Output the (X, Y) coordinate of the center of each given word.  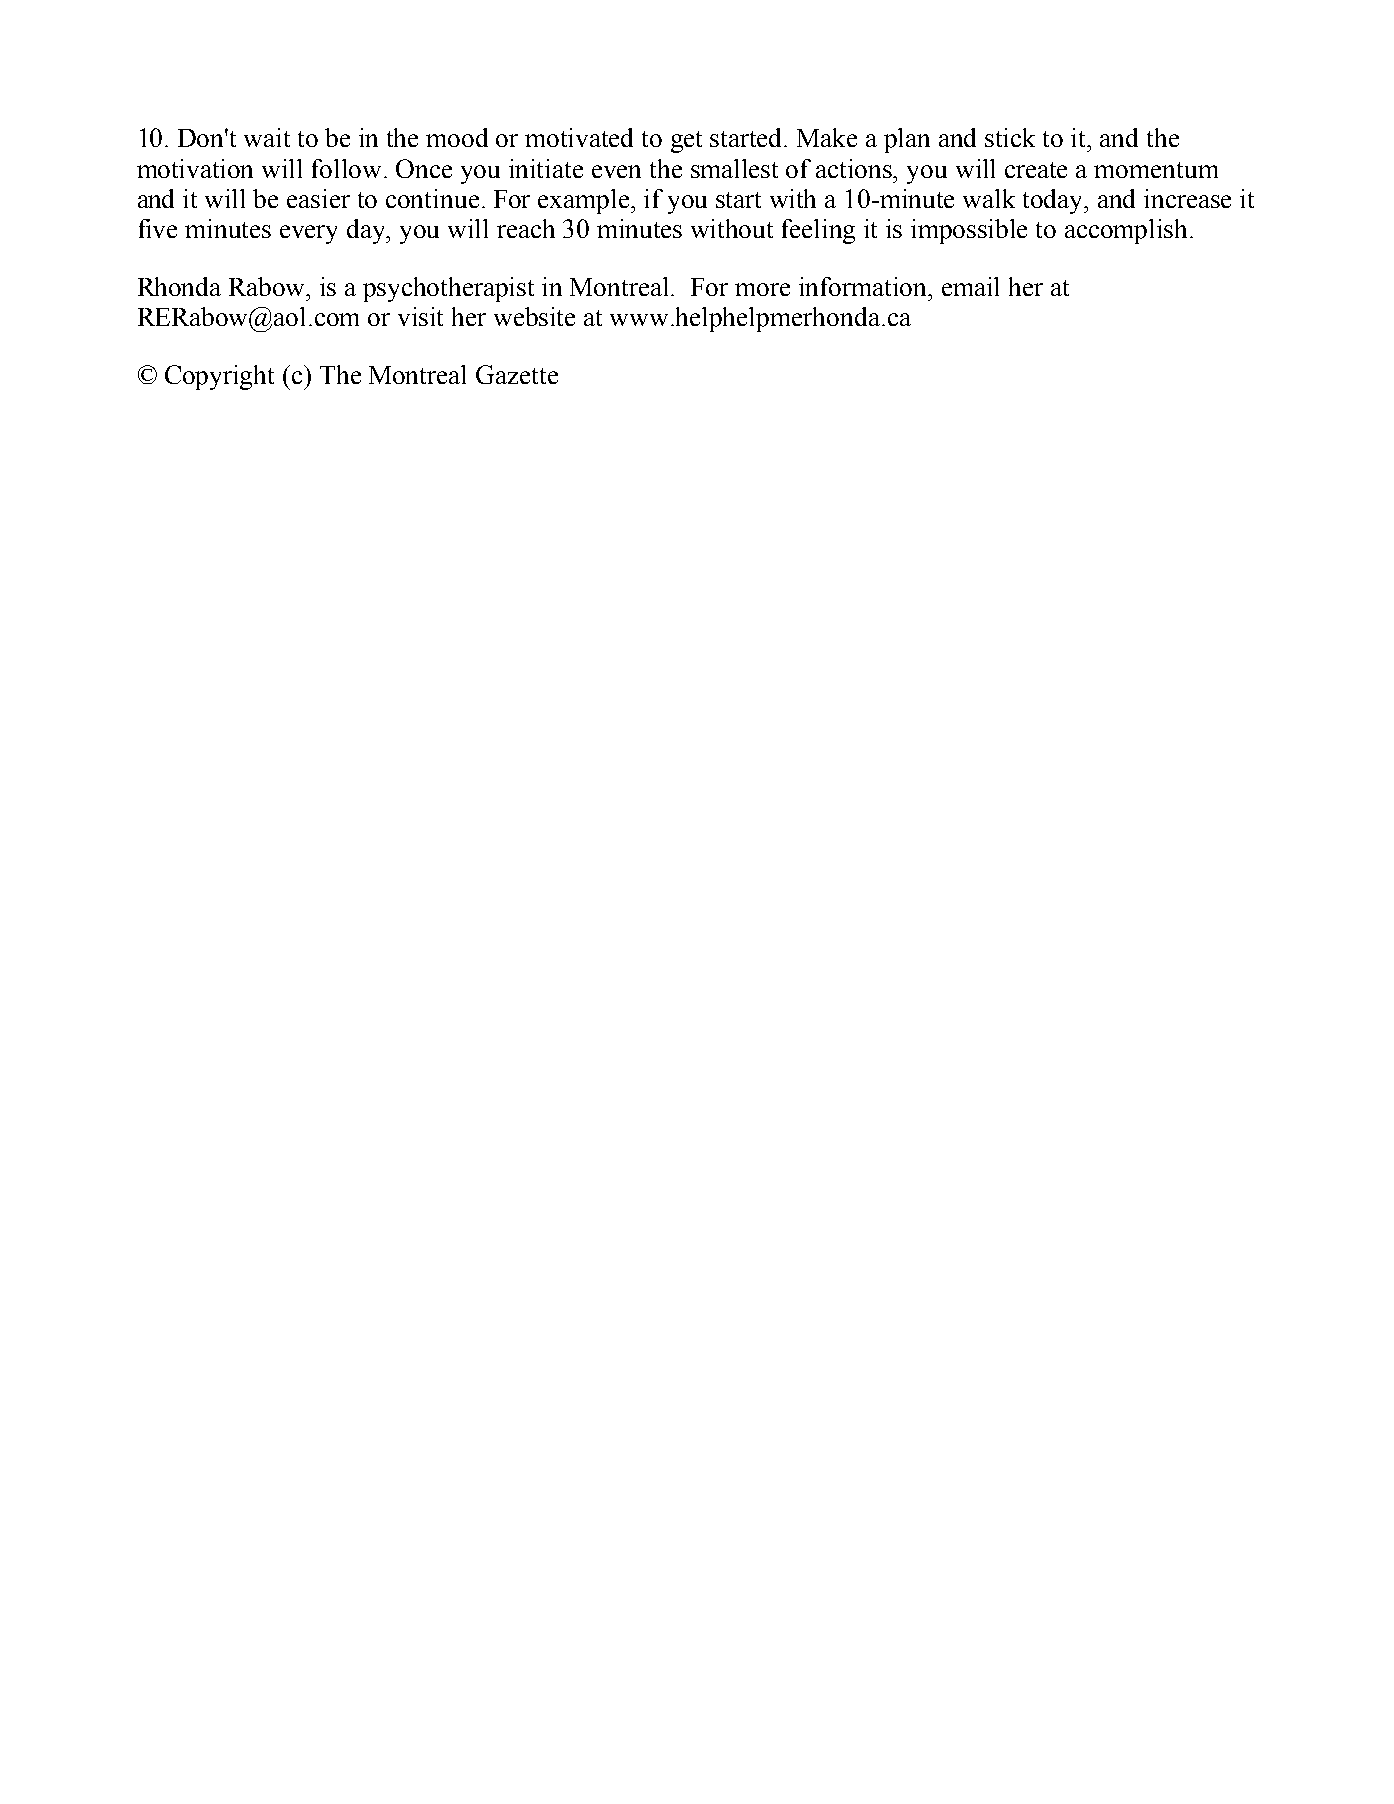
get (686, 142)
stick (1010, 137)
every (308, 234)
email (970, 286)
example (585, 201)
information (864, 286)
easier (318, 198)
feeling (818, 231)
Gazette (517, 374)
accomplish (1128, 231)
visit (420, 316)
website (534, 316)
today (1054, 201)
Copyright (219, 377)
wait (267, 137)
